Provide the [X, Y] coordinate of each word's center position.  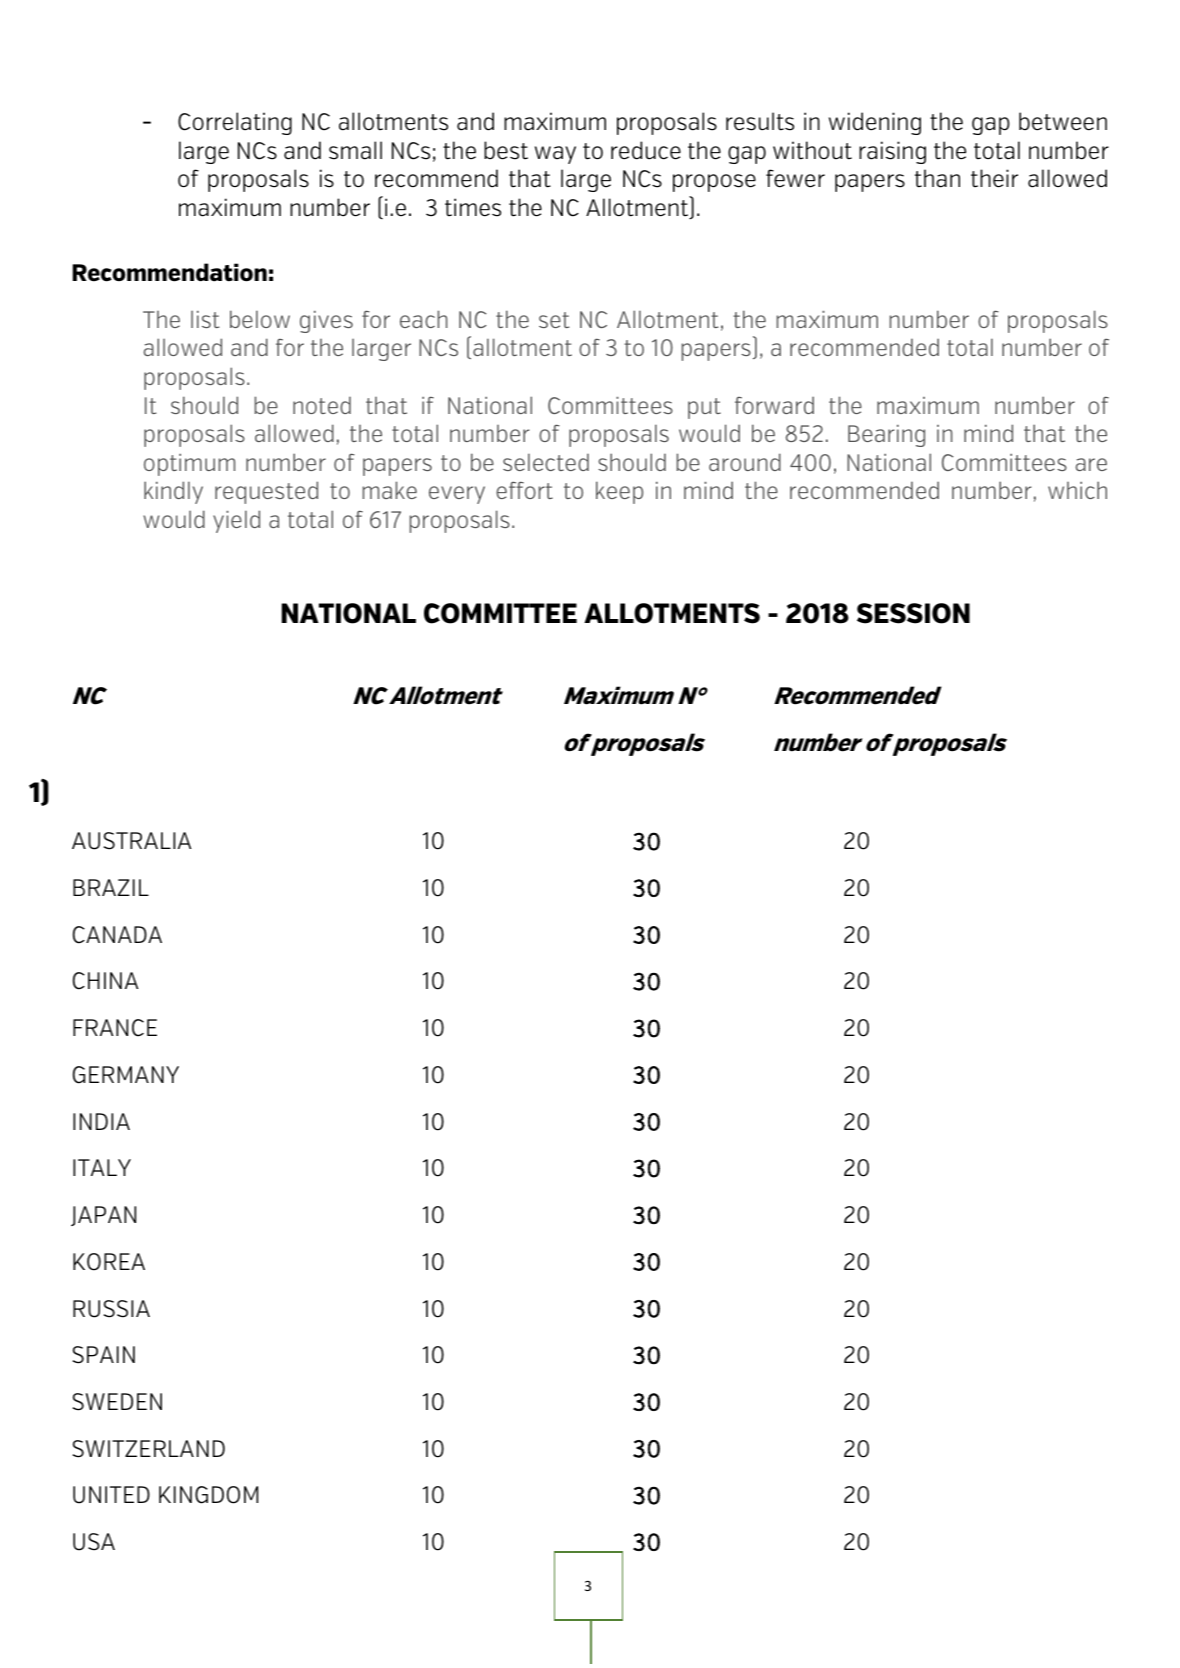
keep [619, 492]
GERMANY [126, 1075]
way [555, 155]
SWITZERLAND [148, 1449]
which [1077, 490]
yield [236, 521]
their [994, 178]
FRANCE [115, 1028]
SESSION [913, 613]
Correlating [235, 123]
